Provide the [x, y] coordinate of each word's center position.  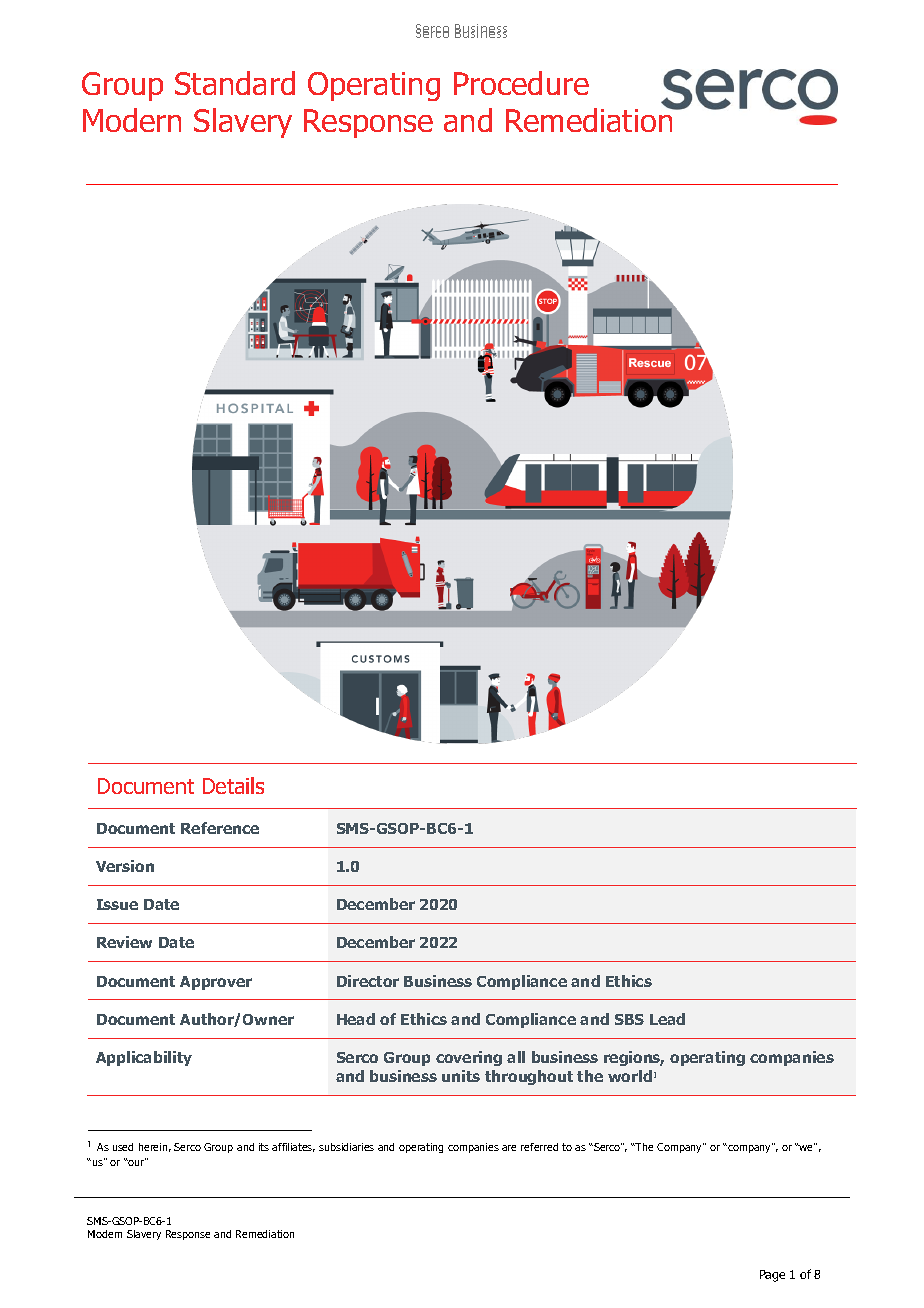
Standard [235, 83]
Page [772, 1276]
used [123, 1147]
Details [233, 785]
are [509, 1148]
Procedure [521, 83]
